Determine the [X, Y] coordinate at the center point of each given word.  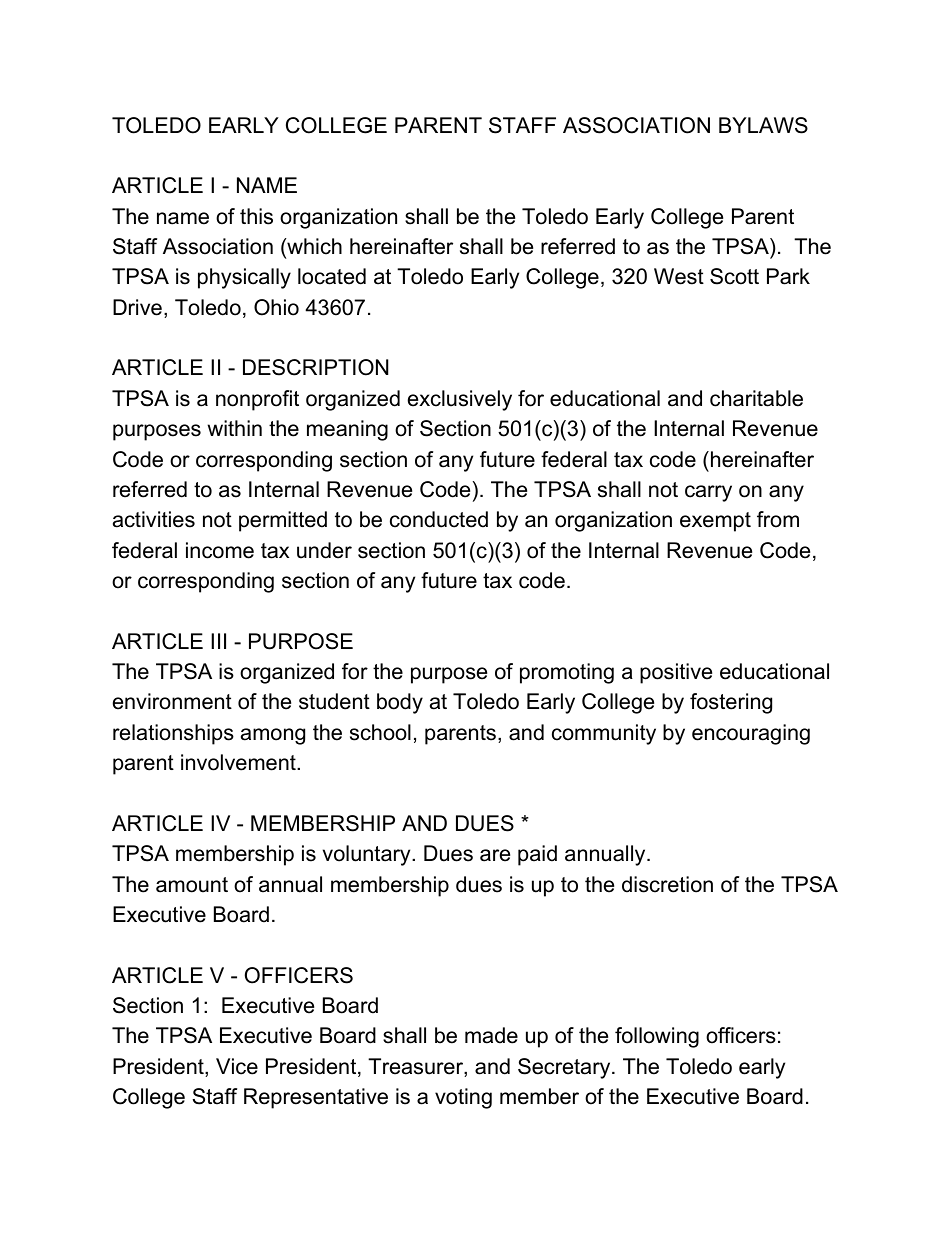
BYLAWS [763, 125]
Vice [237, 1066]
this [256, 216]
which [313, 247]
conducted [439, 519]
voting [463, 1098]
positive [676, 673]
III [218, 641]
